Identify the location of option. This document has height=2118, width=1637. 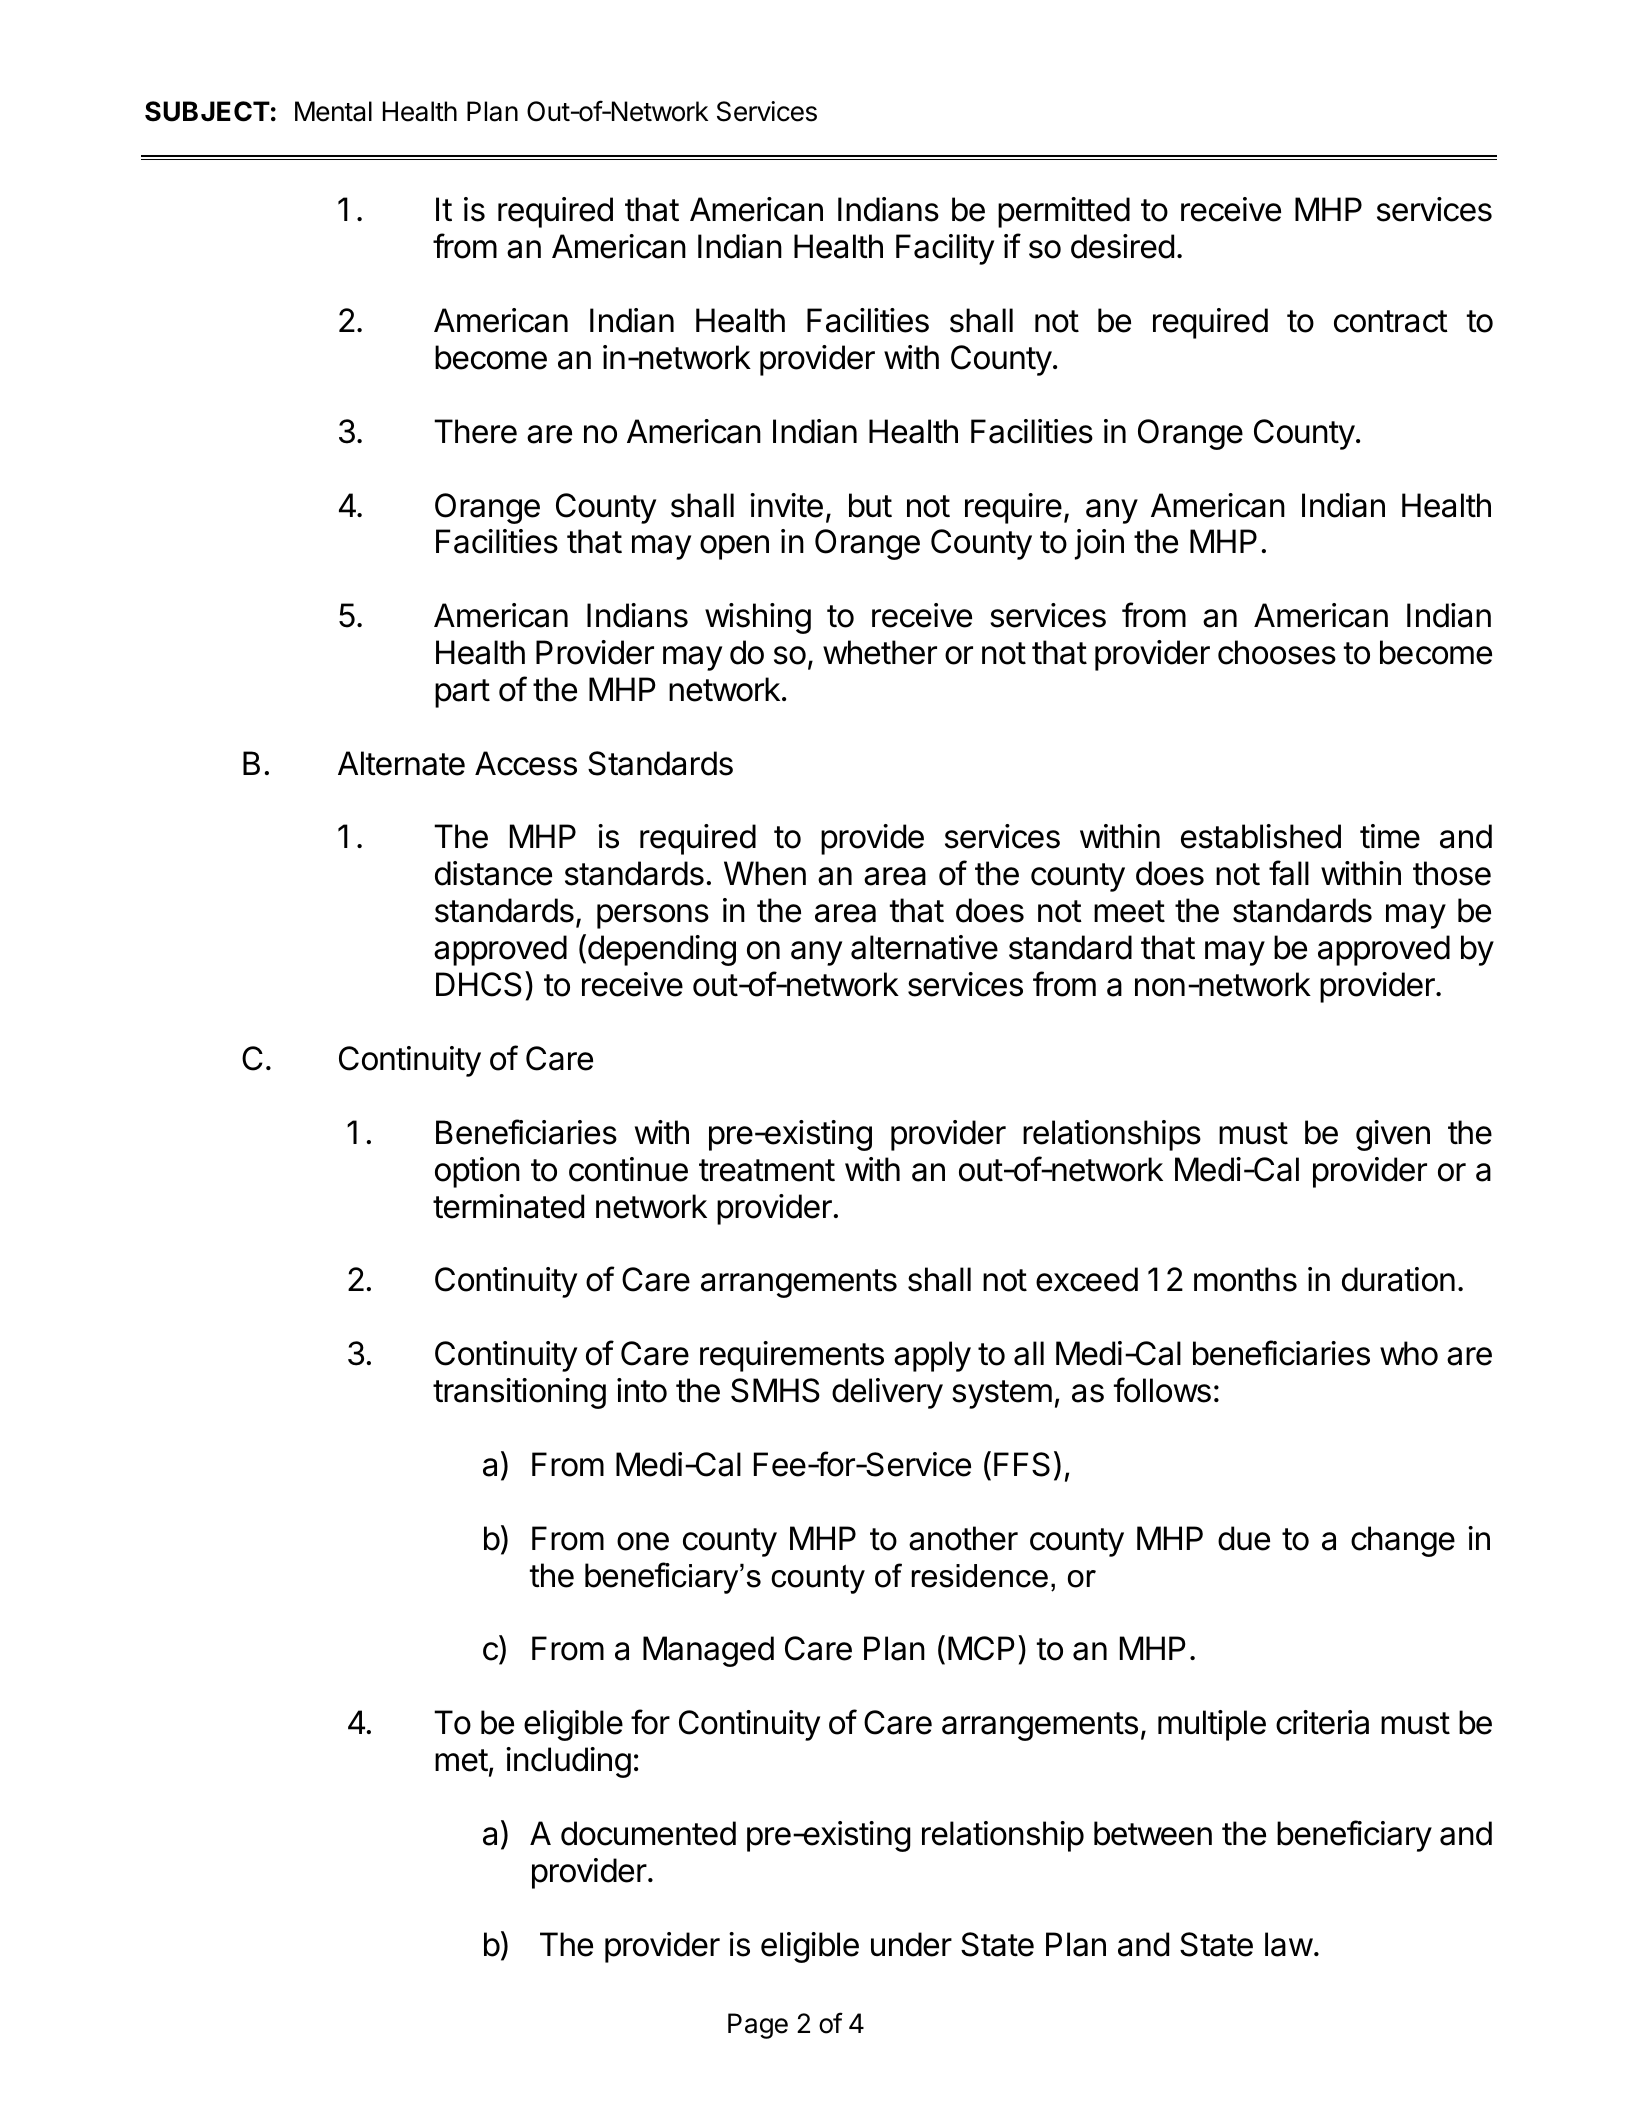
(477, 1172).
